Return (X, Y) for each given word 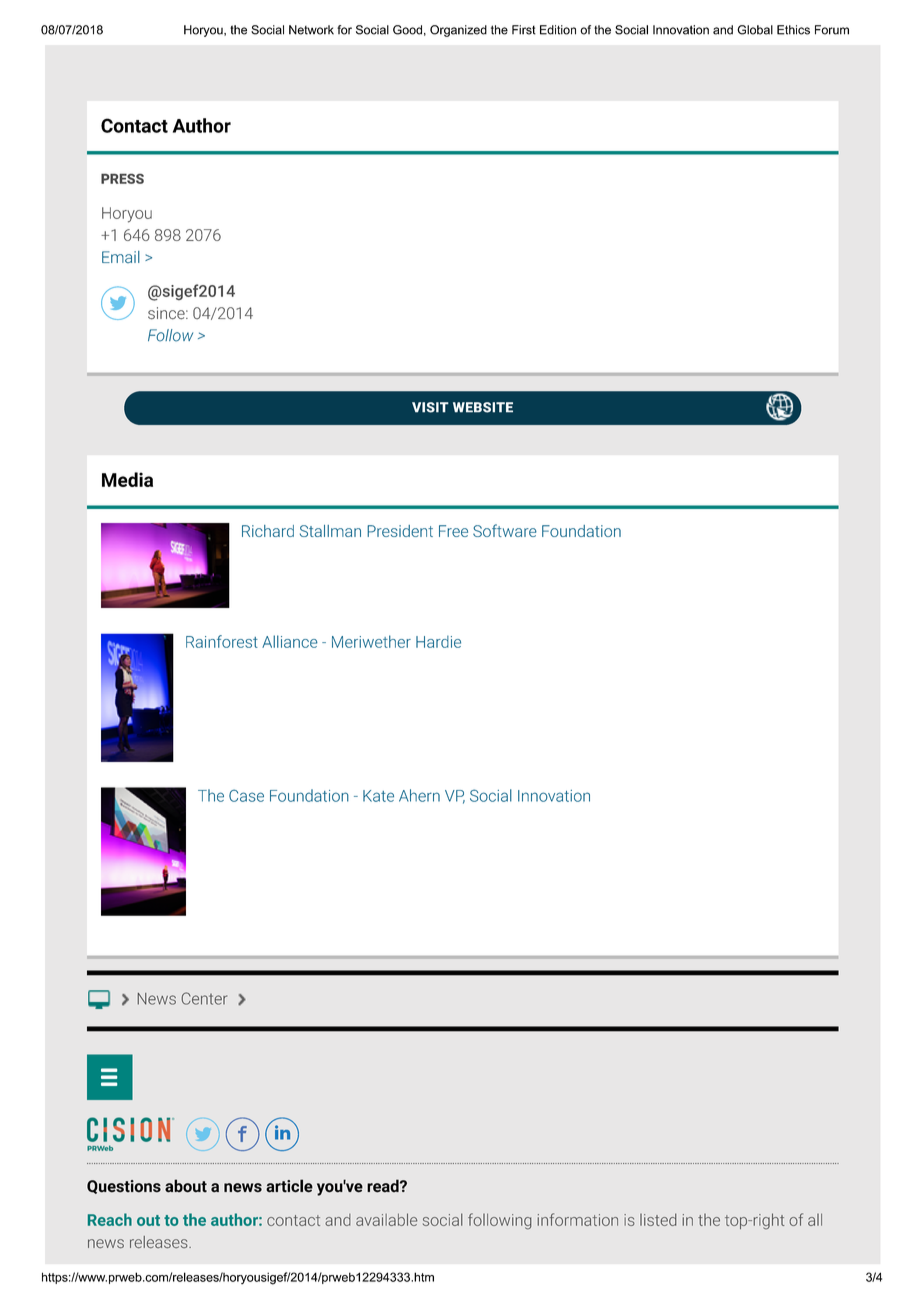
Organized (458, 31)
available (386, 1219)
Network (311, 30)
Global (755, 30)
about (186, 1186)
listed (658, 1219)
